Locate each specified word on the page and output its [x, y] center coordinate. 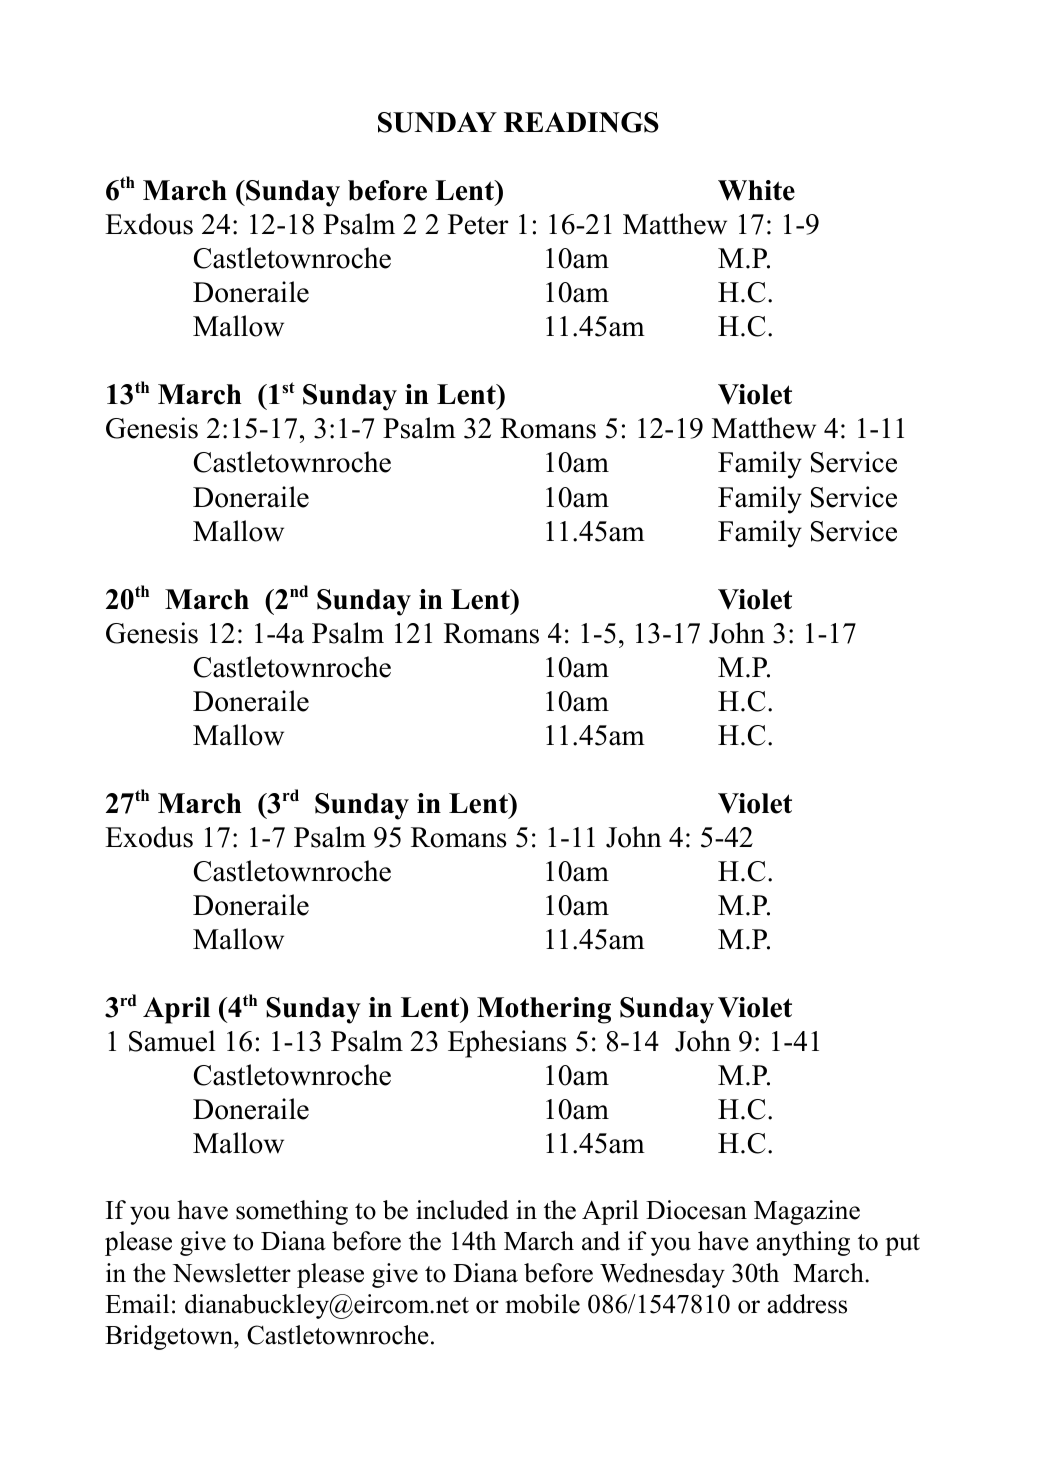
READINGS [581, 122]
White [756, 190]
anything [803, 1243]
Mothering [544, 1010]
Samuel [172, 1041]
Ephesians [507, 1044]
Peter [478, 224]
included [462, 1210]
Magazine [807, 1212]
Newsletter [232, 1273]
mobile [543, 1304]
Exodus [149, 837]
